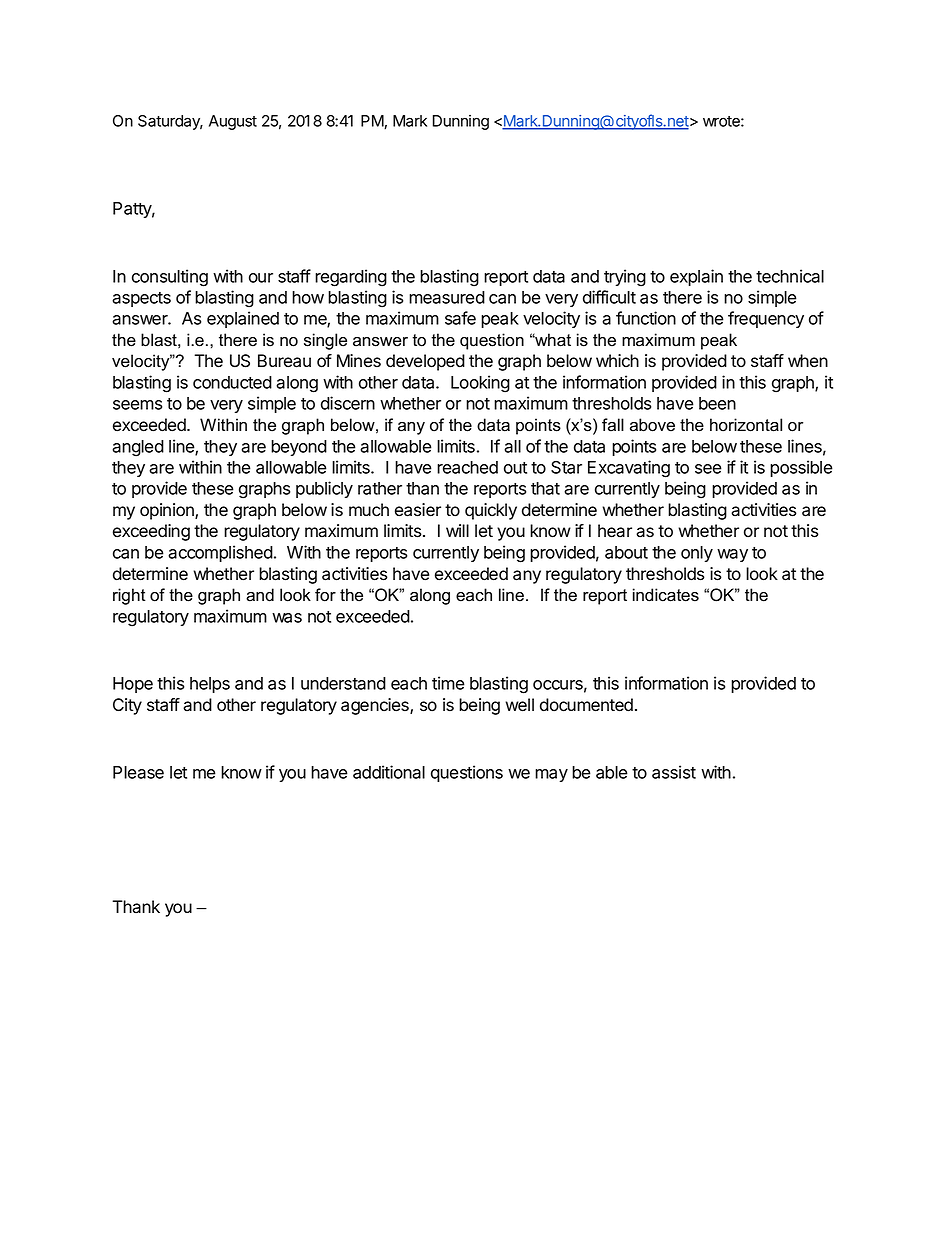 The image size is (952, 1233). What do you see at coordinates (790, 276) in the image?
I see `technical` at bounding box center [790, 276].
